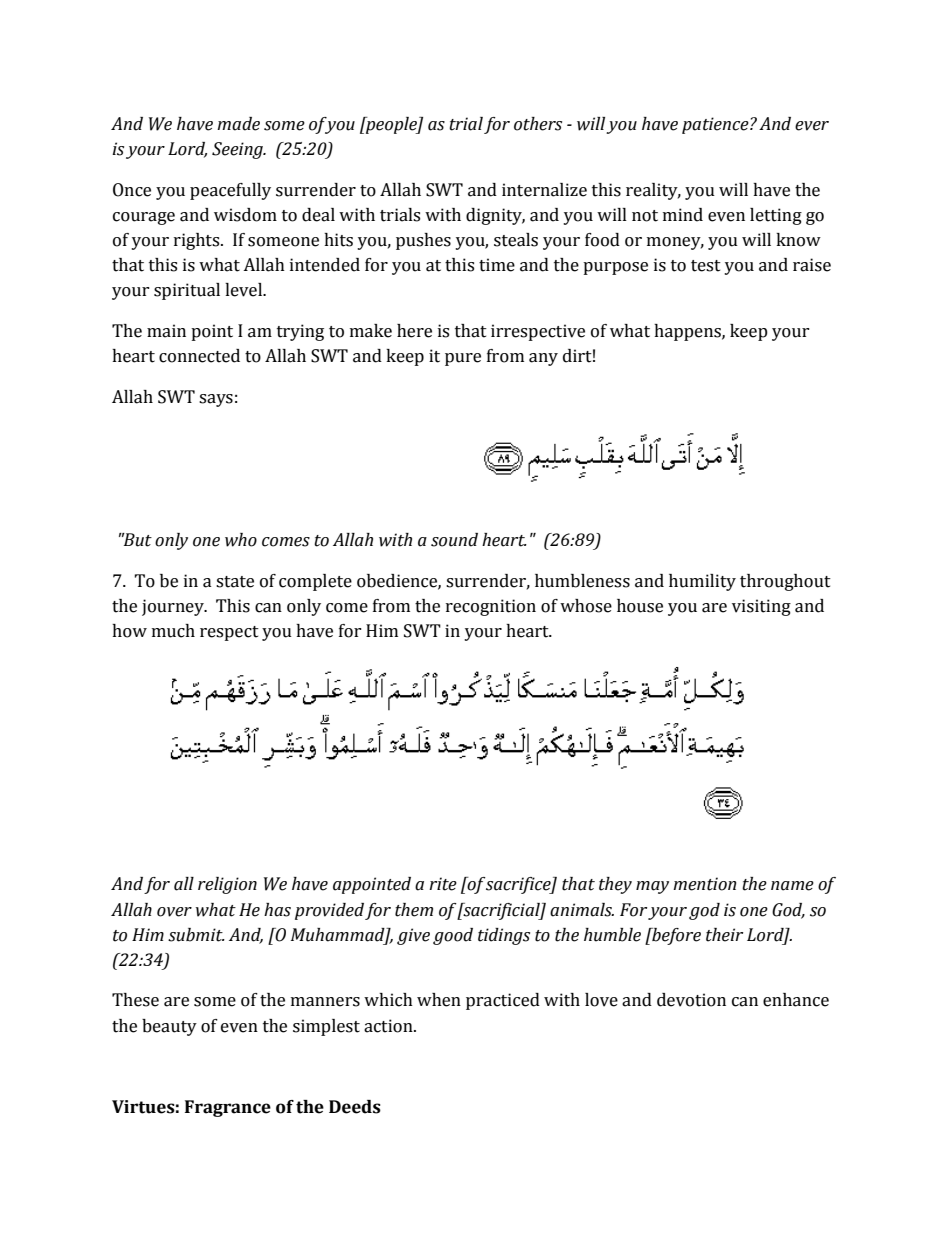 This page has height=1233, width=952. What do you see at coordinates (389, 1026) in the page?
I see `action` at bounding box center [389, 1026].
